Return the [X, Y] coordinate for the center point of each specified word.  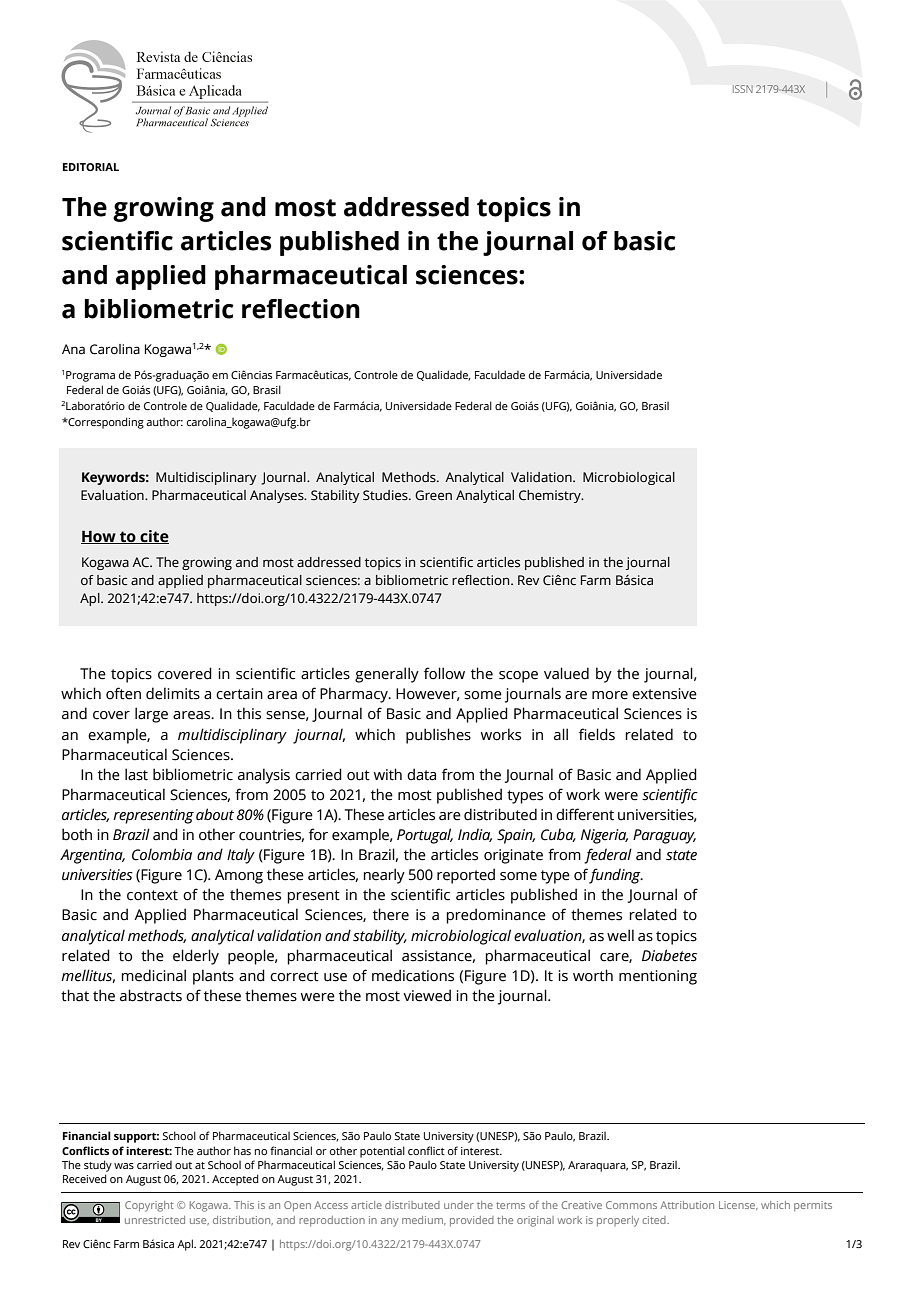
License [738, 1205]
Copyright [149, 1206]
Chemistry [551, 496]
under [459, 1205]
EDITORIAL [91, 167]
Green [433, 495]
